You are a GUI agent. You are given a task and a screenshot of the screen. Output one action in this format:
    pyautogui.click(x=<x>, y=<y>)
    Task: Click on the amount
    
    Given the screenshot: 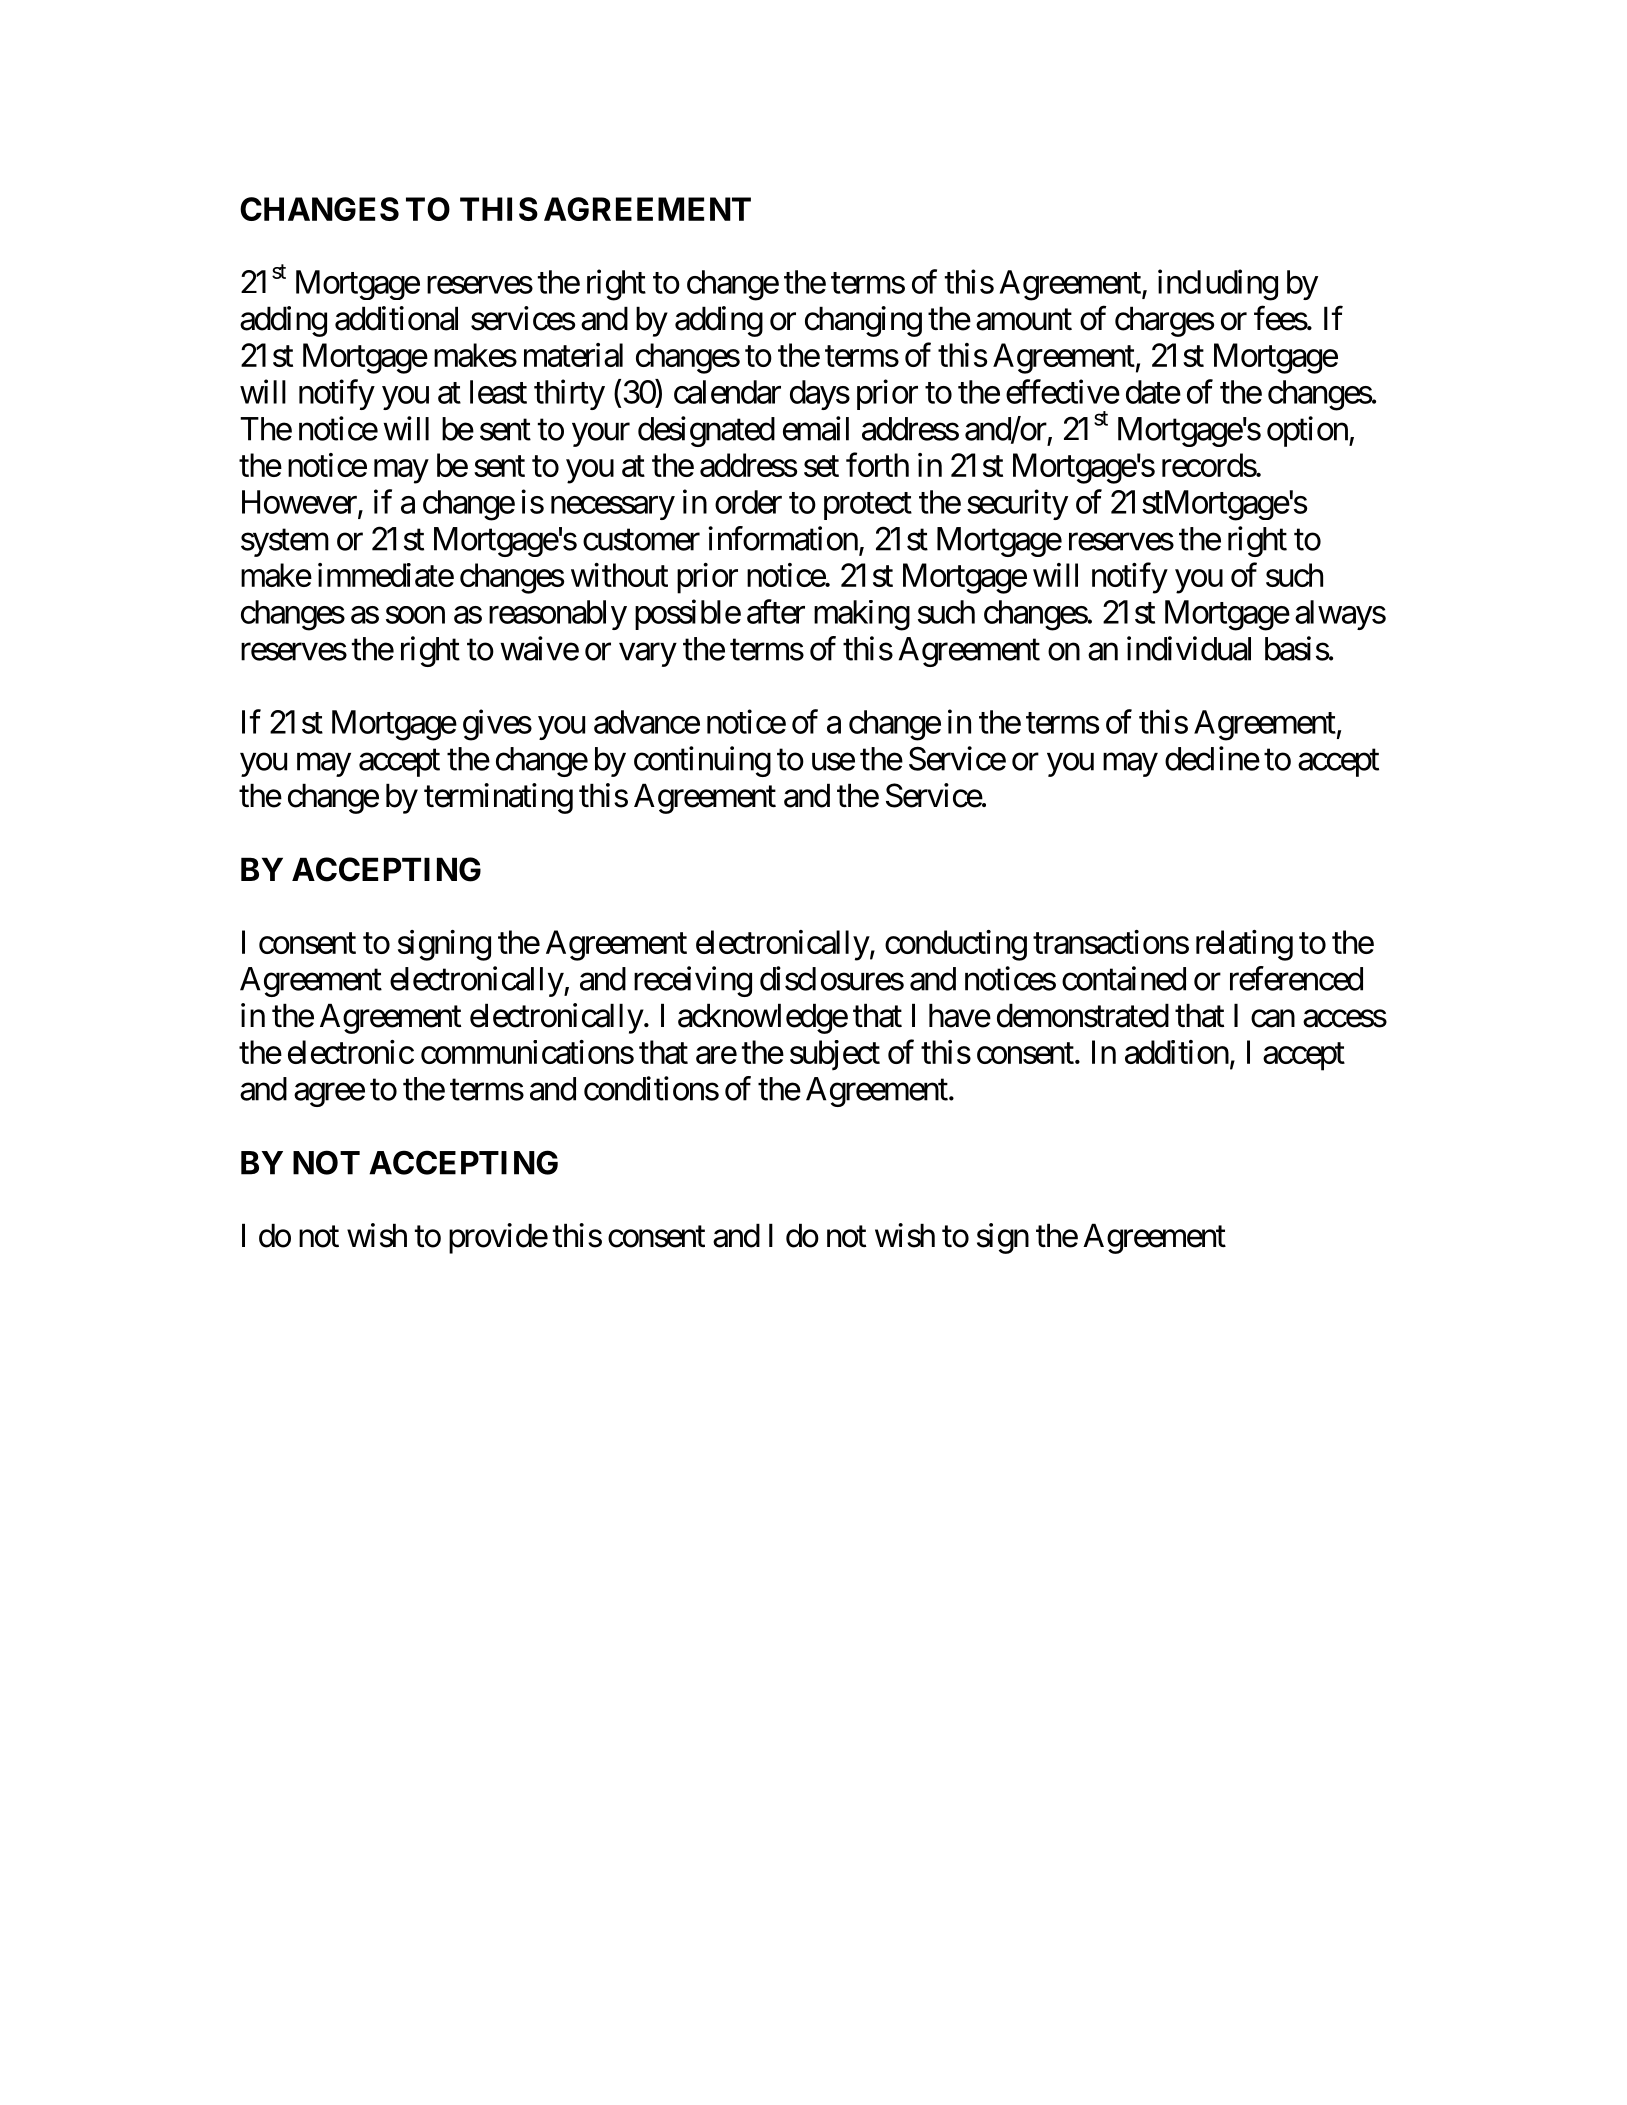 What is the action you would take?
    pyautogui.click(x=1024, y=320)
